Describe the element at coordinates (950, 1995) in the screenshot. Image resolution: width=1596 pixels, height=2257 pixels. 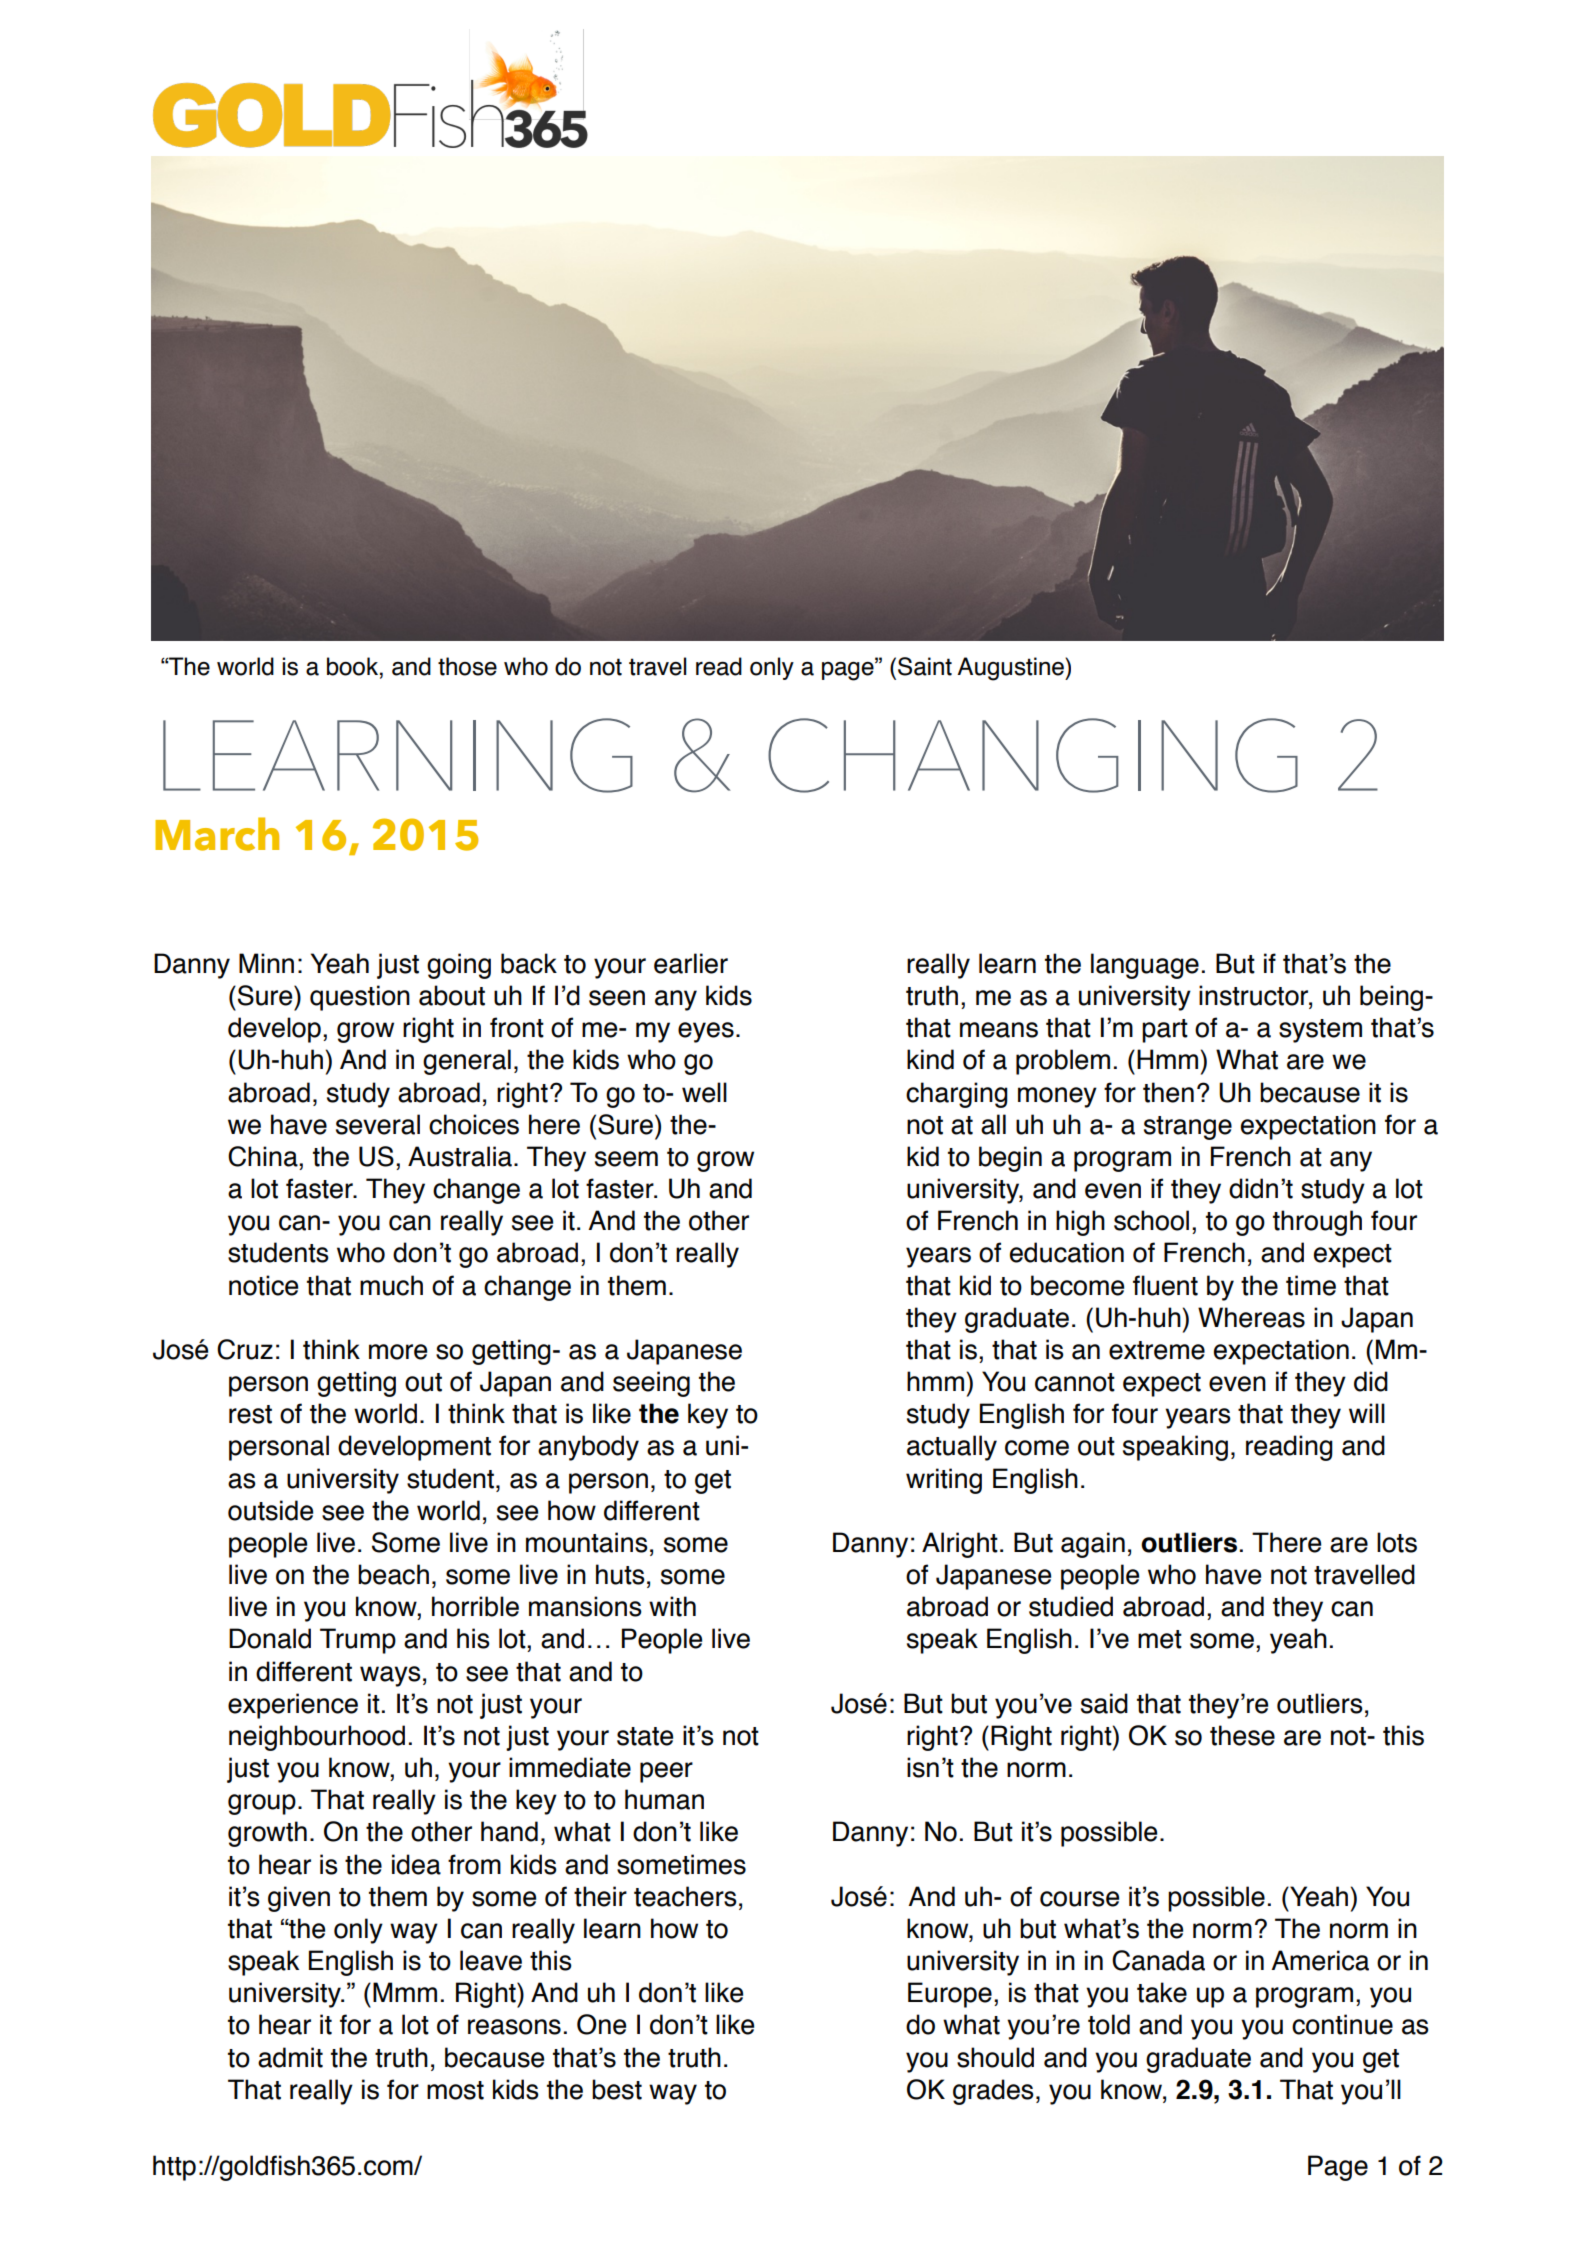
I see `Europe` at that location.
